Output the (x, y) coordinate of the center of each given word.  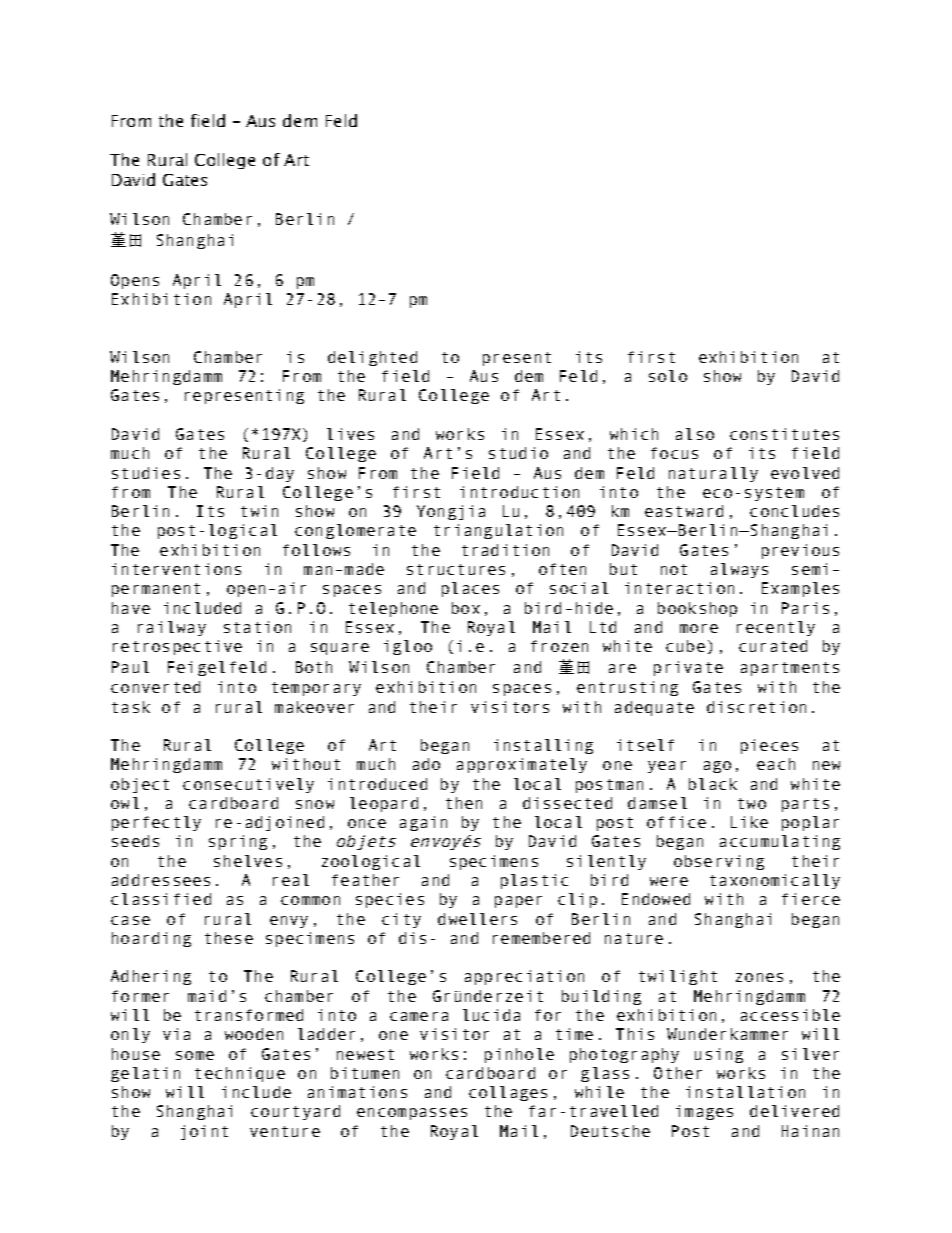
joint (204, 1132)
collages (508, 1093)
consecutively (248, 785)
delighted (372, 358)
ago (717, 767)
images (704, 1112)
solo (668, 376)
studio (518, 453)
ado (426, 764)
